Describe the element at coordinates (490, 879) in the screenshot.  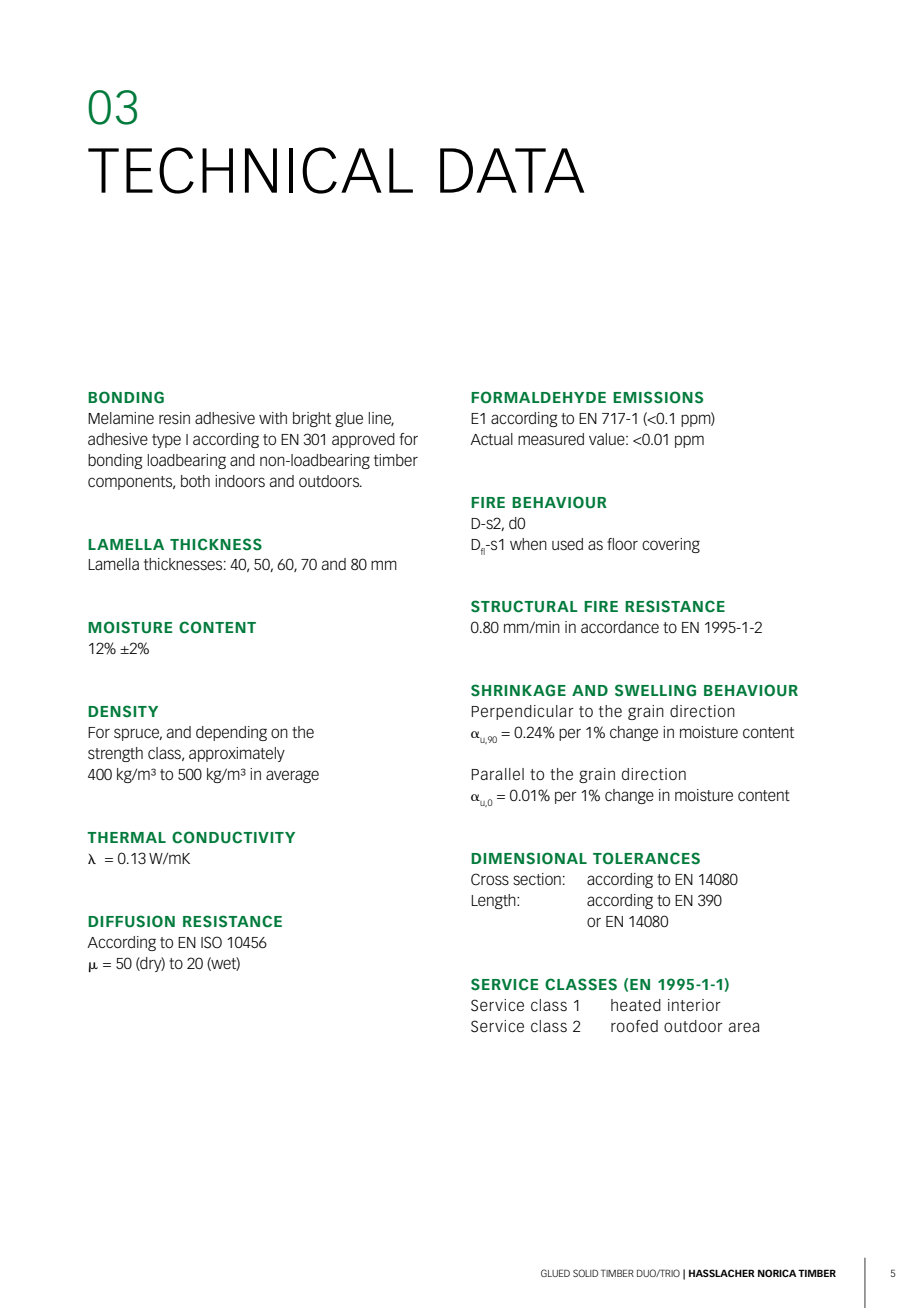
I see `Cross` at that location.
